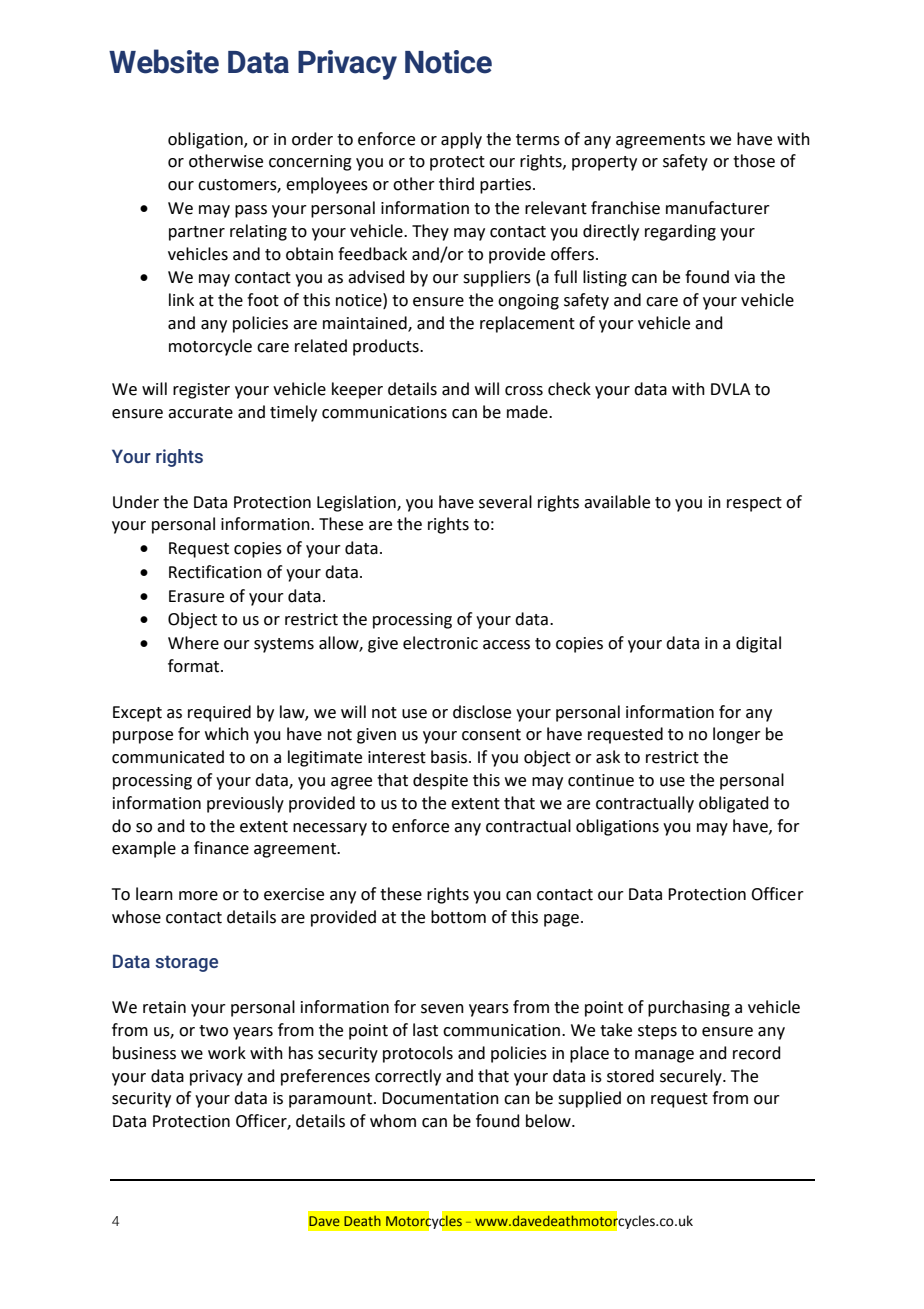  What do you see at coordinates (227, 1053) in the document?
I see `work` at bounding box center [227, 1053].
